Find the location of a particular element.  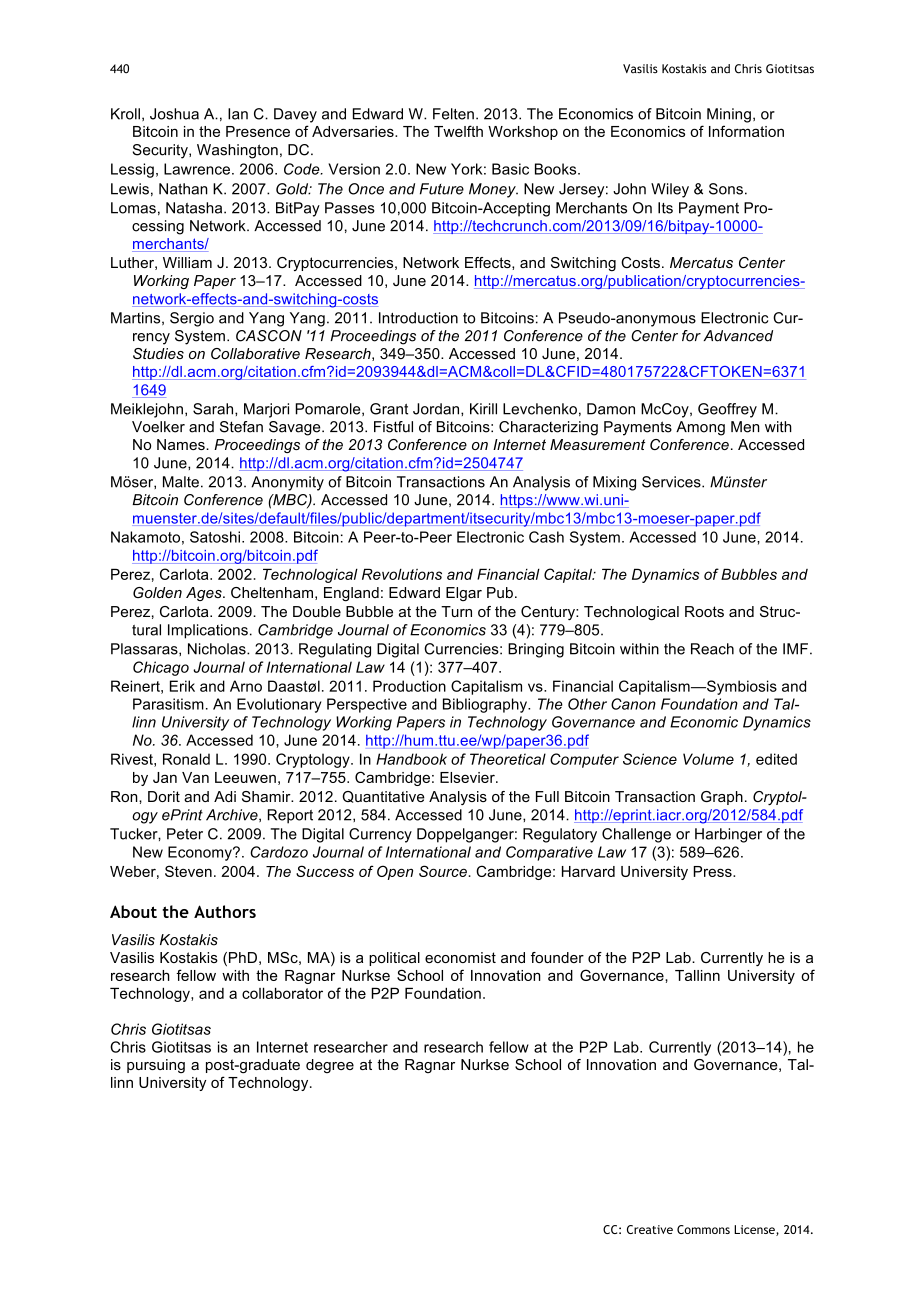

pursuing is located at coordinates (156, 1066).
